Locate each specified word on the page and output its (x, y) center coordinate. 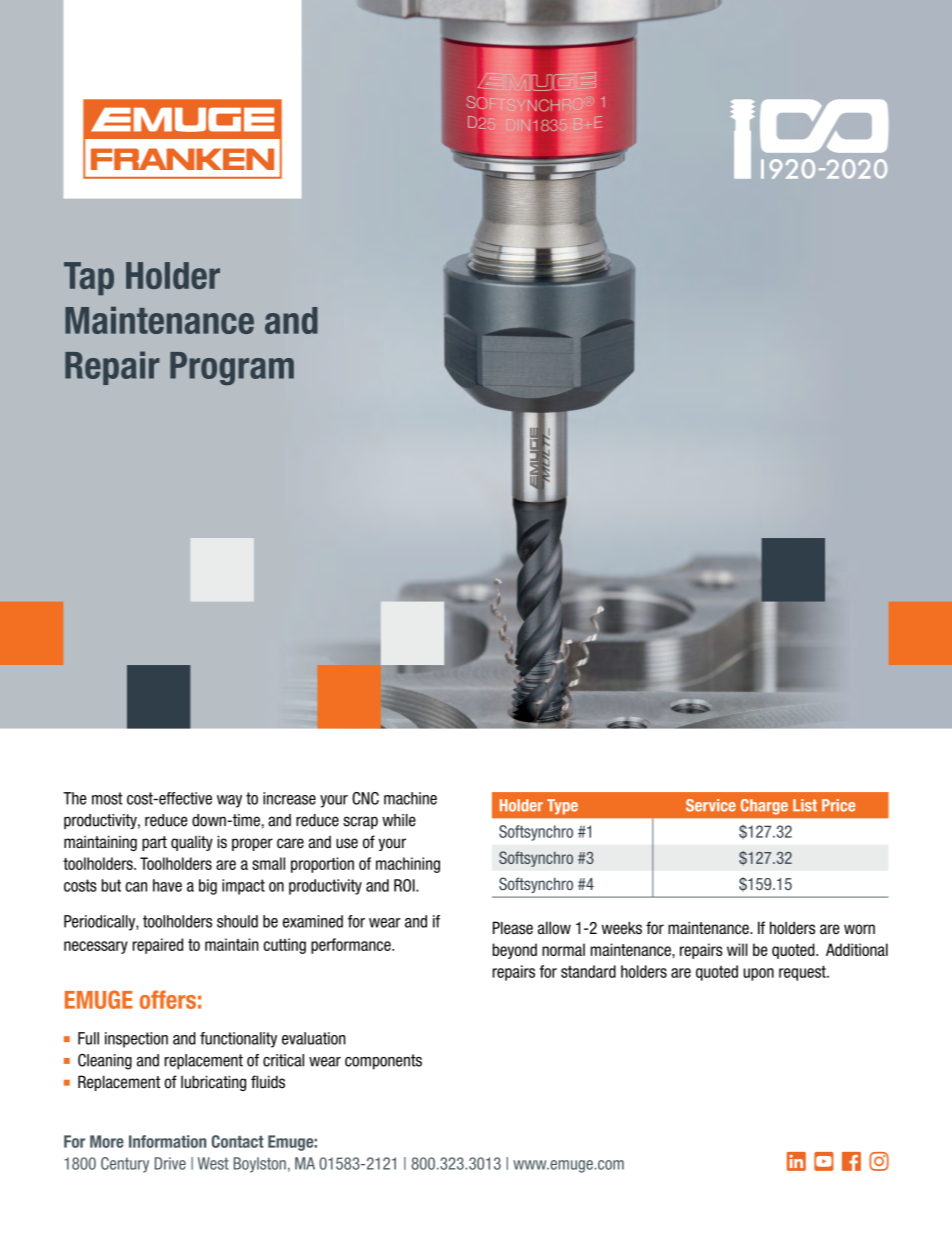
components (383, 1062)
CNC (365, 798)
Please (513, 928)
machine (410, 798)
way (229, 801)
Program (232, 368)
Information (167, 1141)
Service (711, 805)
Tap (89, 278)
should (237, 921)
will (737, 949)
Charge (764, 807)
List (805, 805)
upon (759, 974)
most (107, 798)
